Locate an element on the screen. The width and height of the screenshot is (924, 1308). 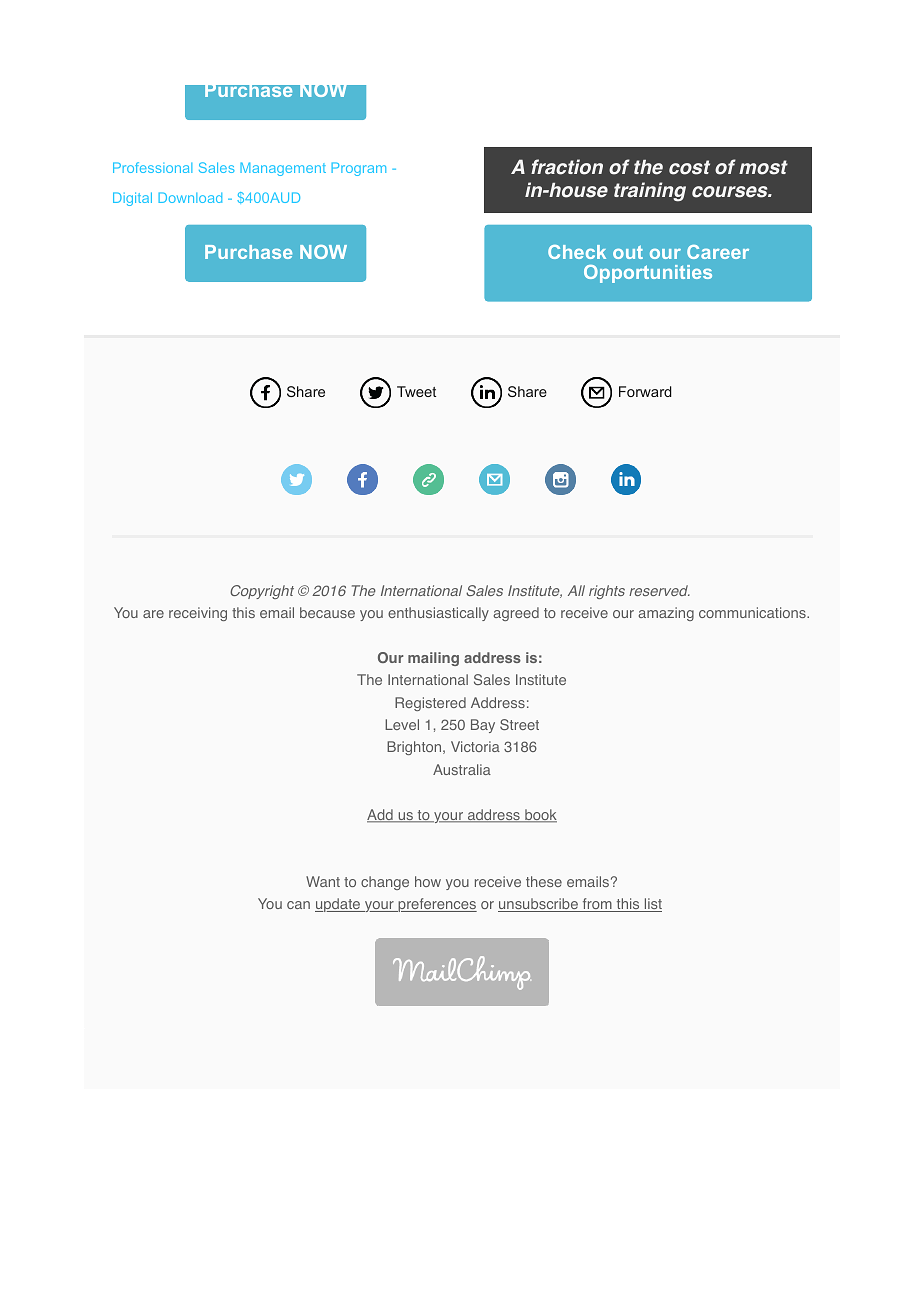
cost is located at coordinates (689, 167).
